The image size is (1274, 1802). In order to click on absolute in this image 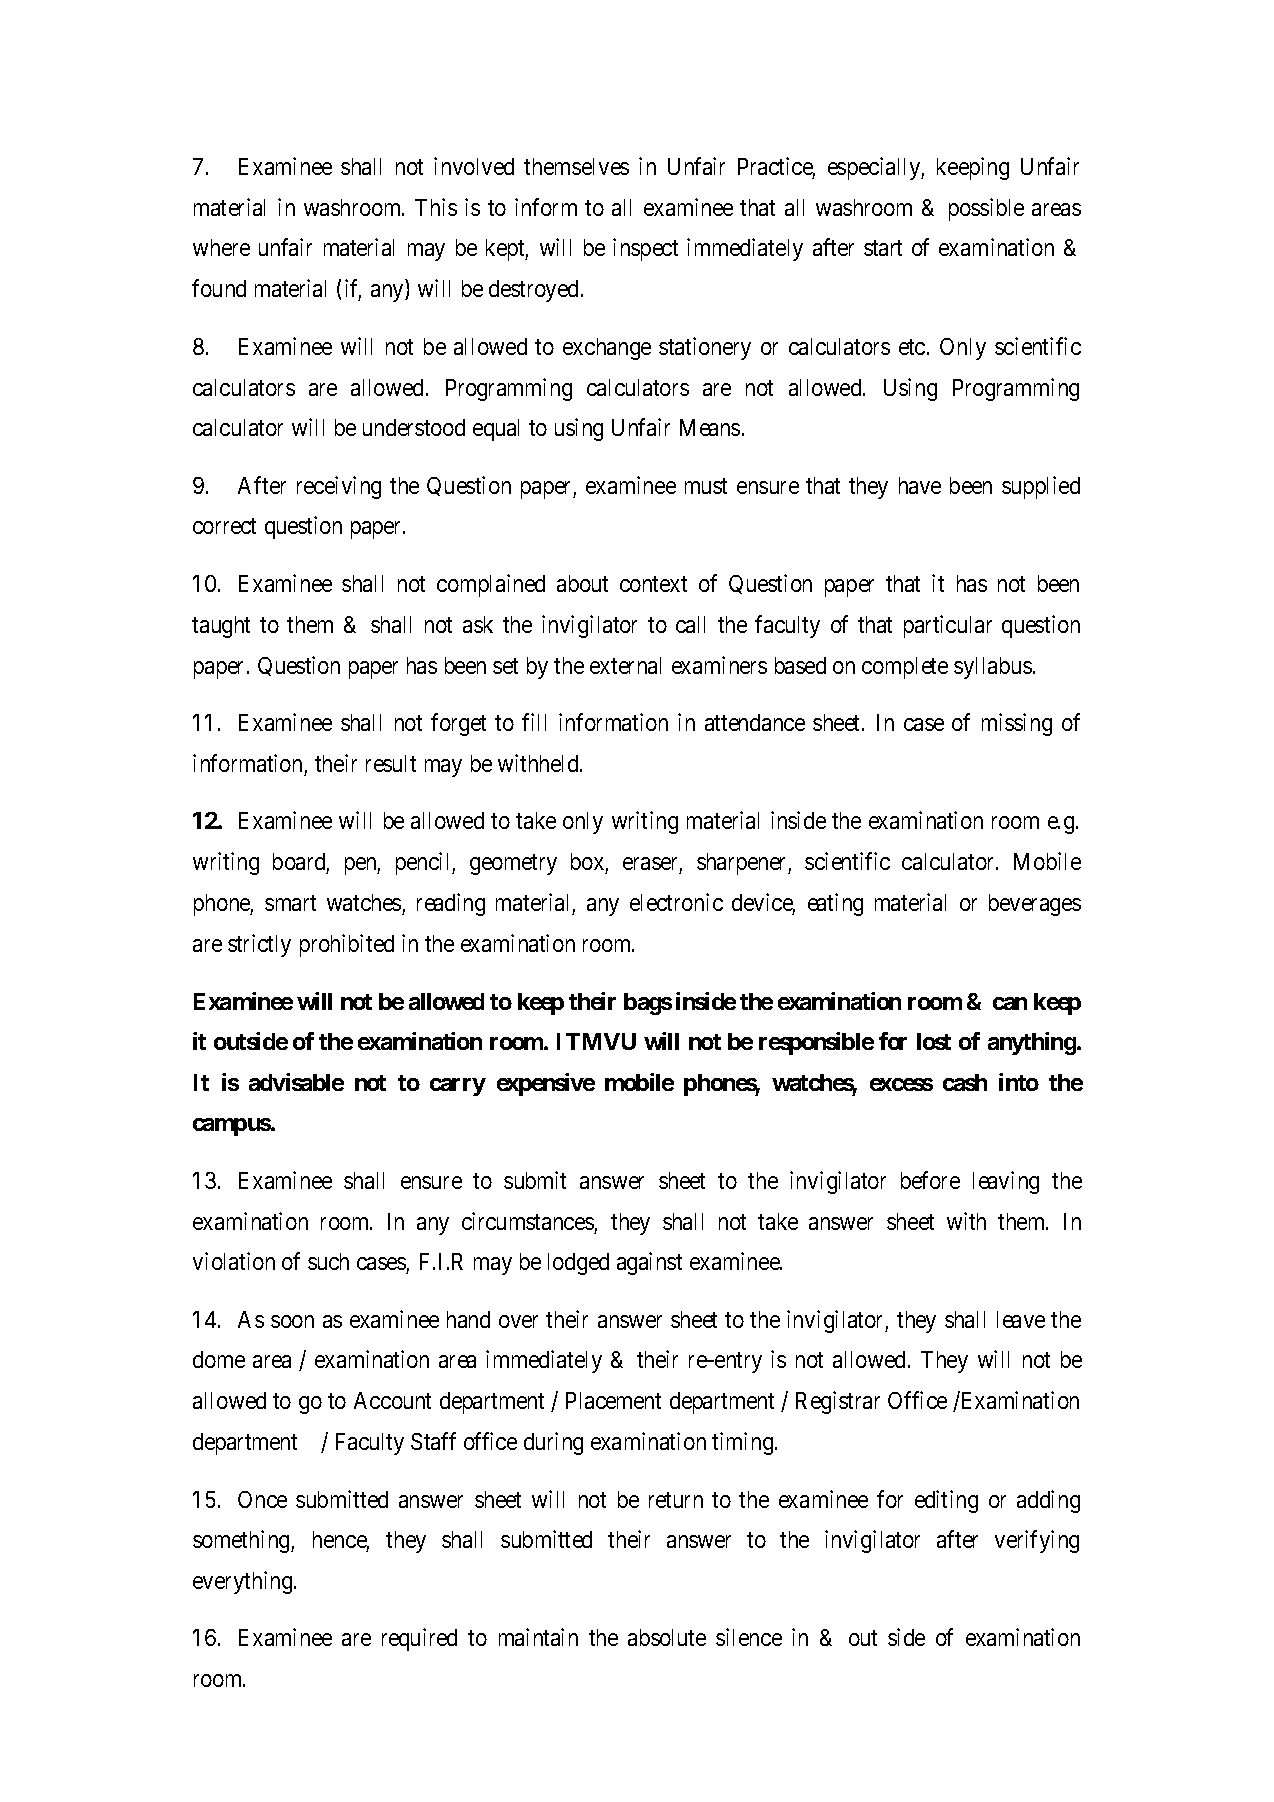, I will do `click(667, 1637)`.
